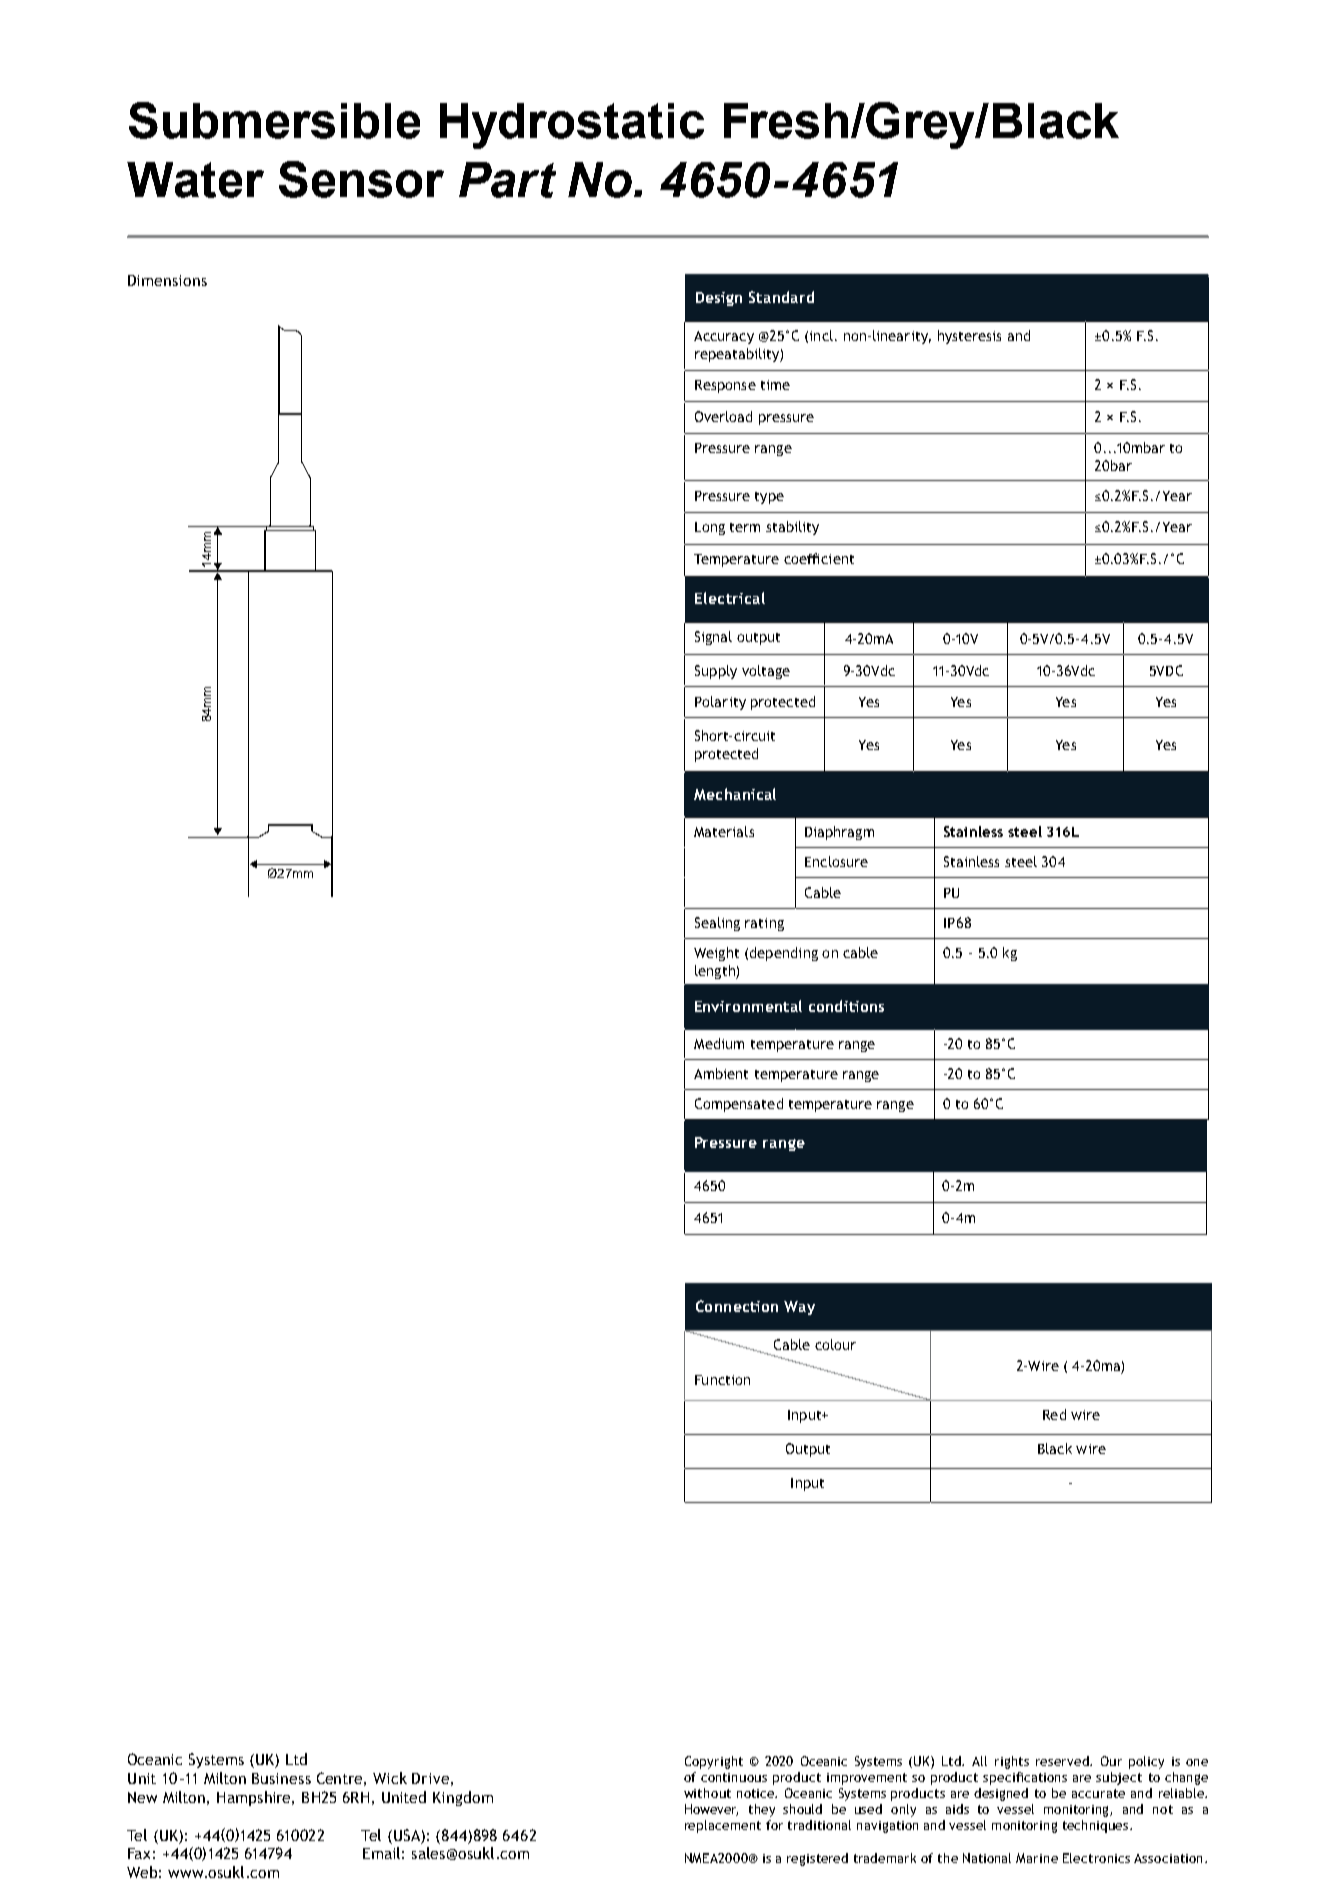 This document has height=1889, width=1336. Describe the element at coordinates (572, 126) in the document. I see `Hydrostatic` at that location.
